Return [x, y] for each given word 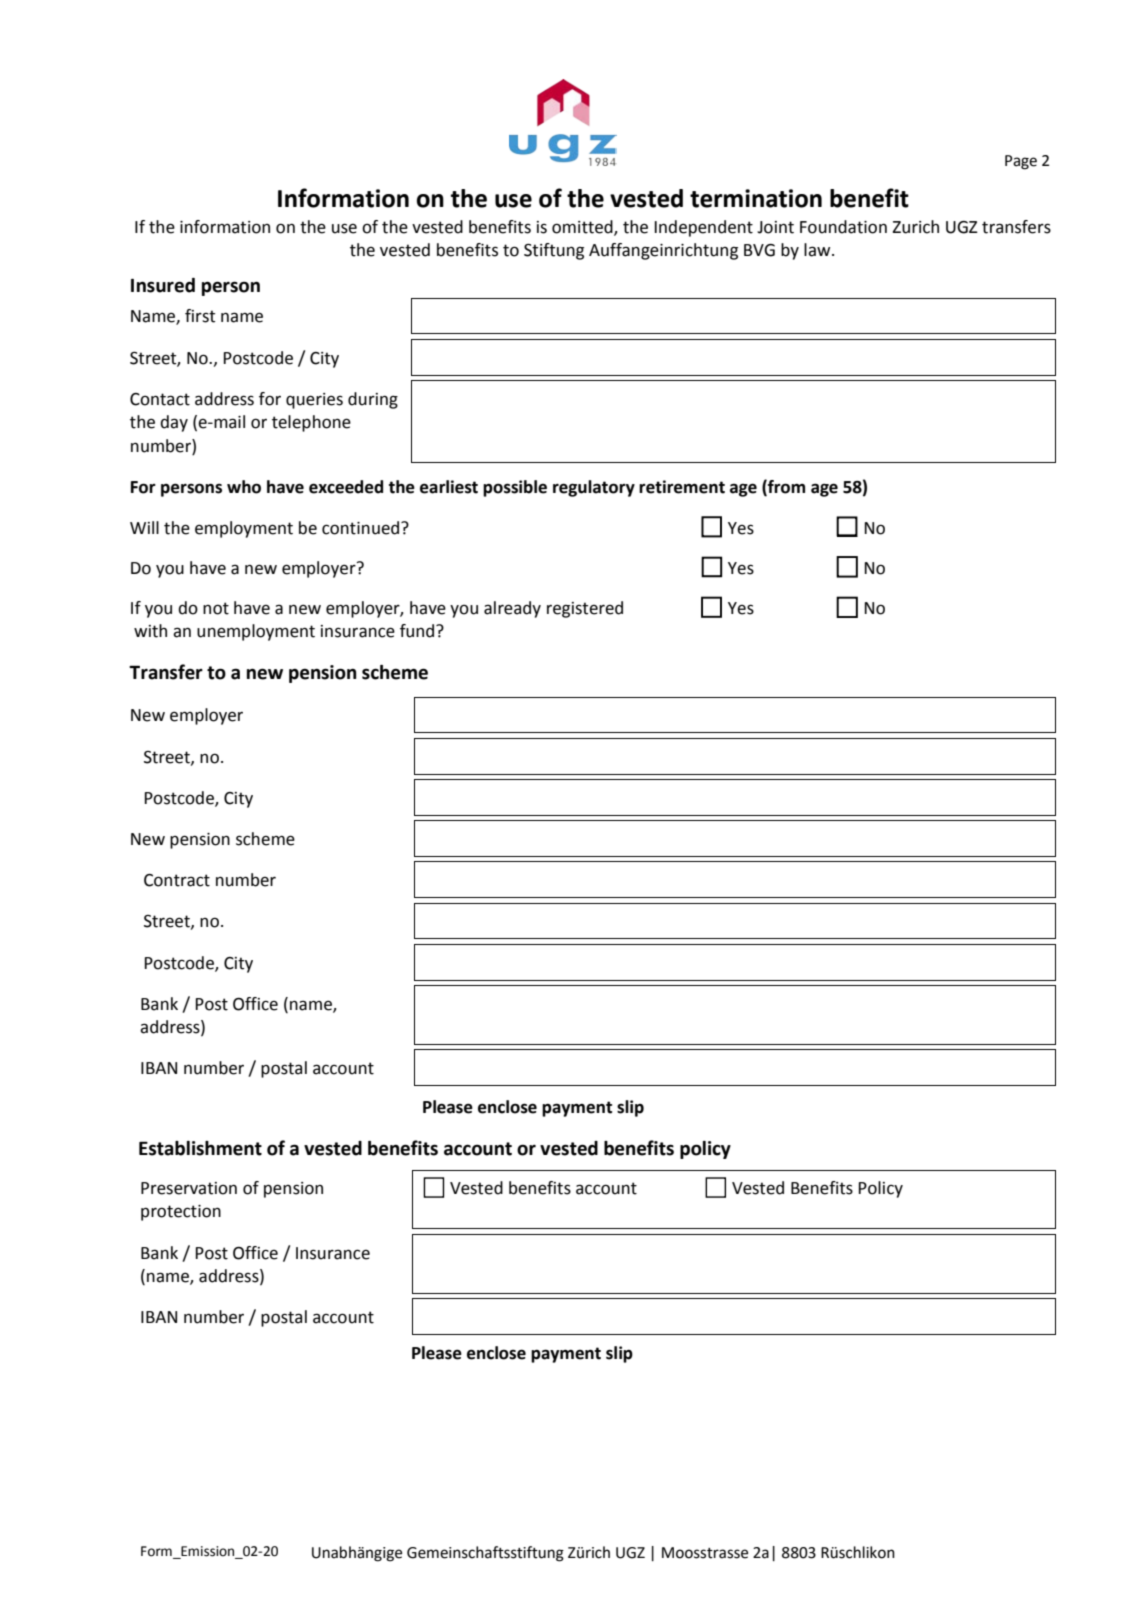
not [216, 608]
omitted [583, 227]
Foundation [843, 227]
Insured [163, 285]
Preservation [189, 1188]
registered [585, 609]
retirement [682, 487]
